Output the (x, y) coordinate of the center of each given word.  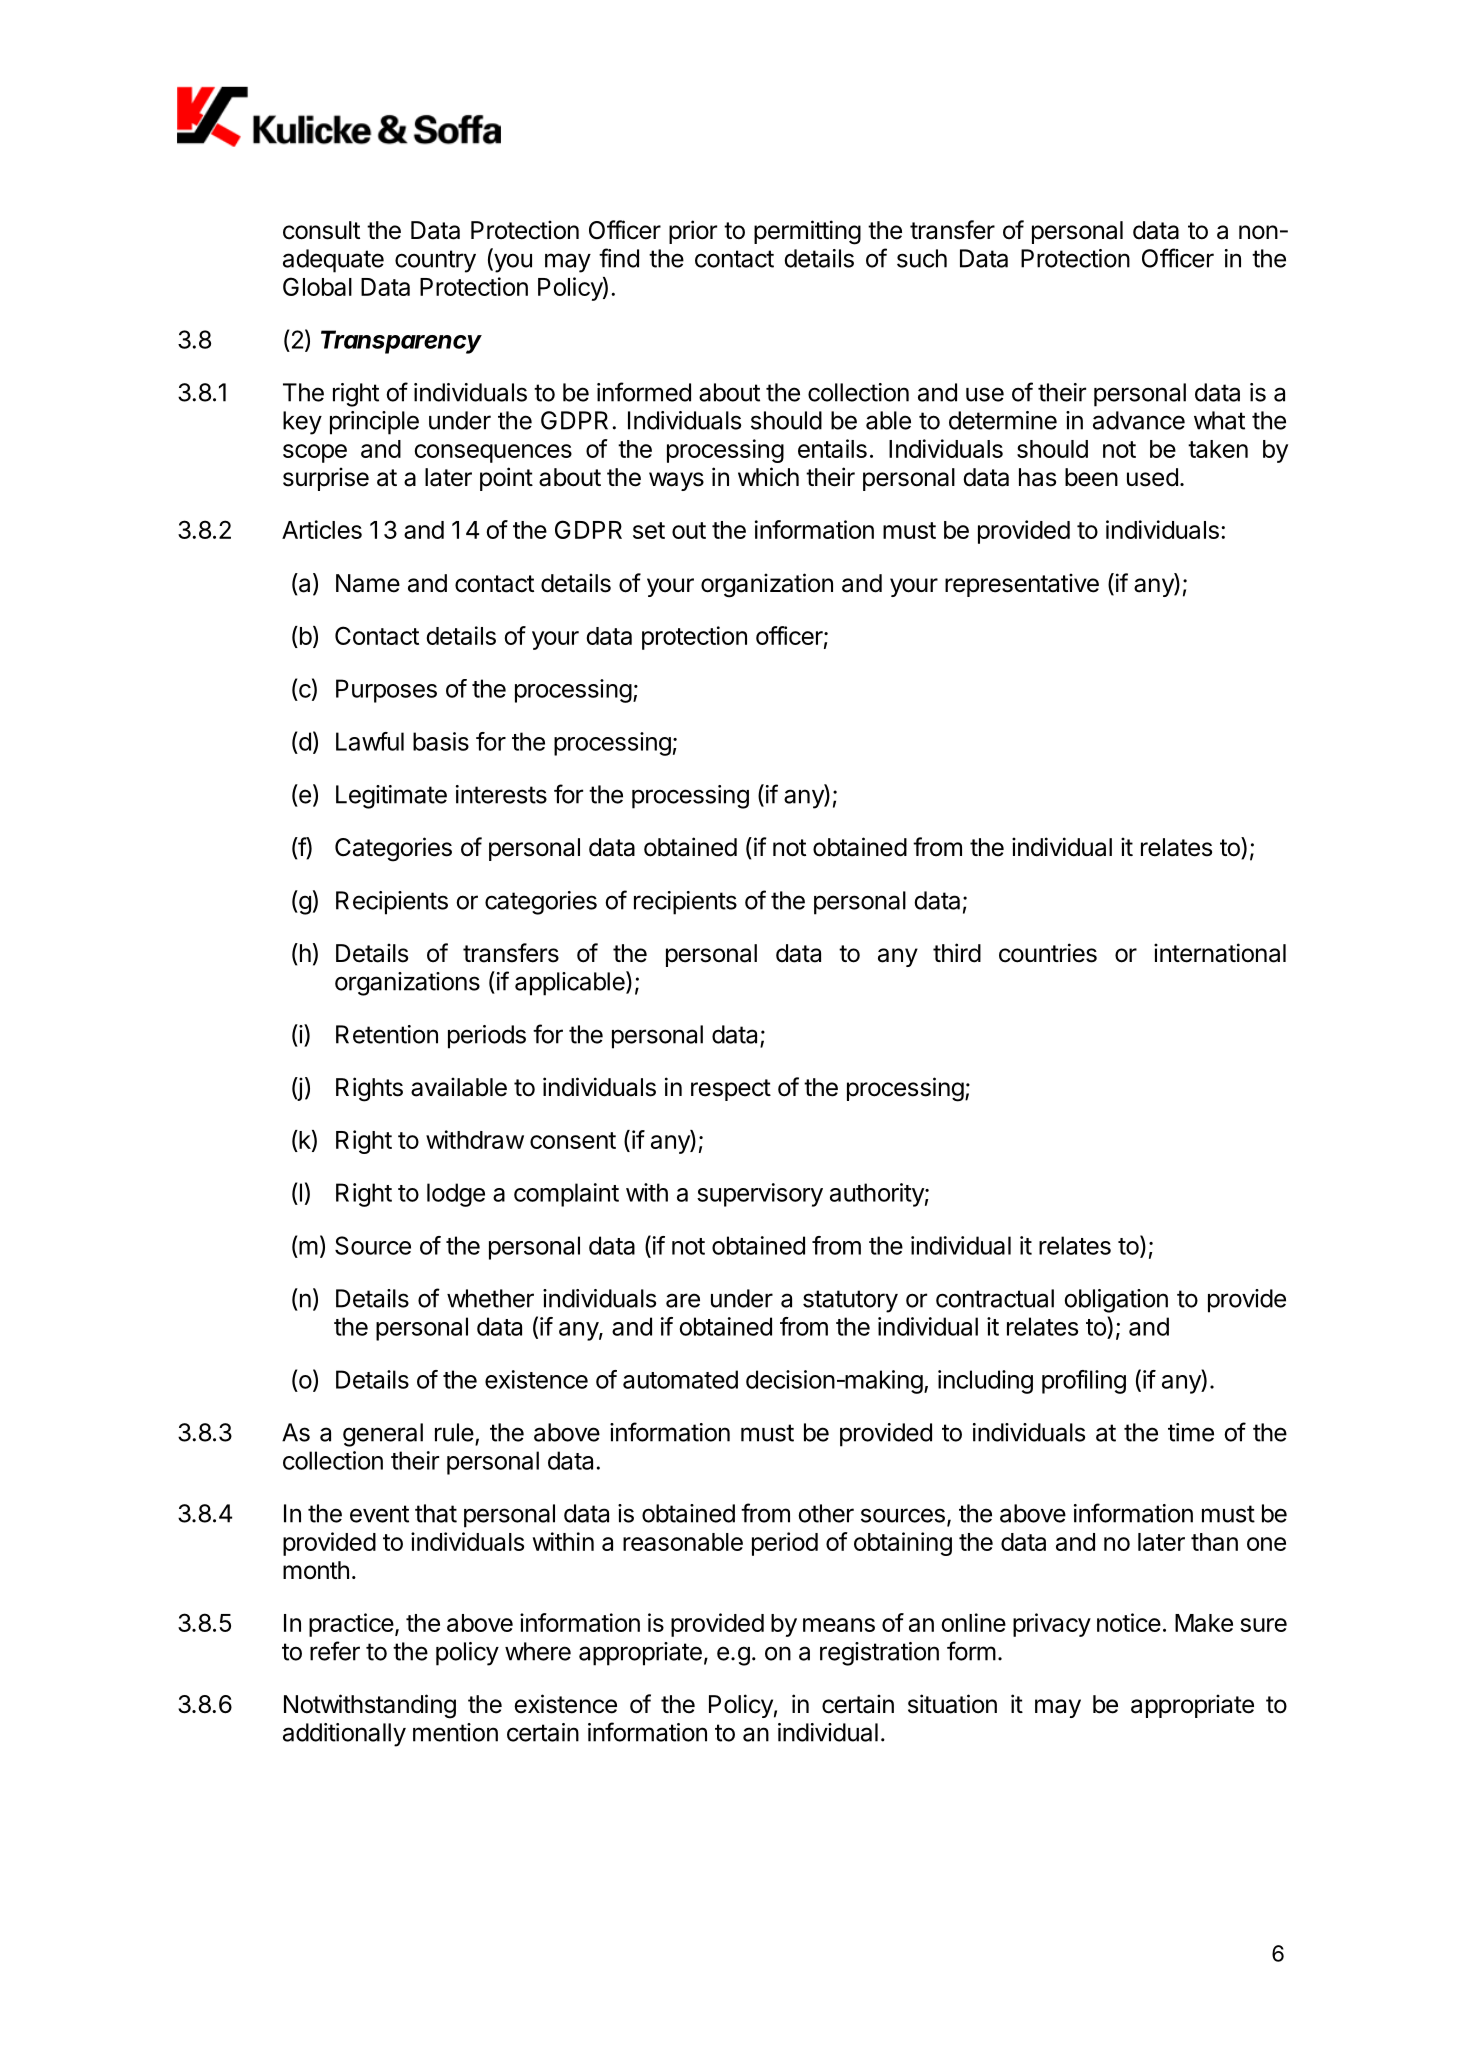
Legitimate (391, 797)
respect (731, 1090)
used (1152, 477)
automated (680, 1379)
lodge (456, 1195)
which (768, 477)
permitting (807, 232)
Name (368, 583)
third (957, 953)
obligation (1116, 1301)
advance (1139, 420)
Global (317, 286)
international (1220, 953)
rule (454, 1432)
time (1191, 1432)
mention (455, 1732)
